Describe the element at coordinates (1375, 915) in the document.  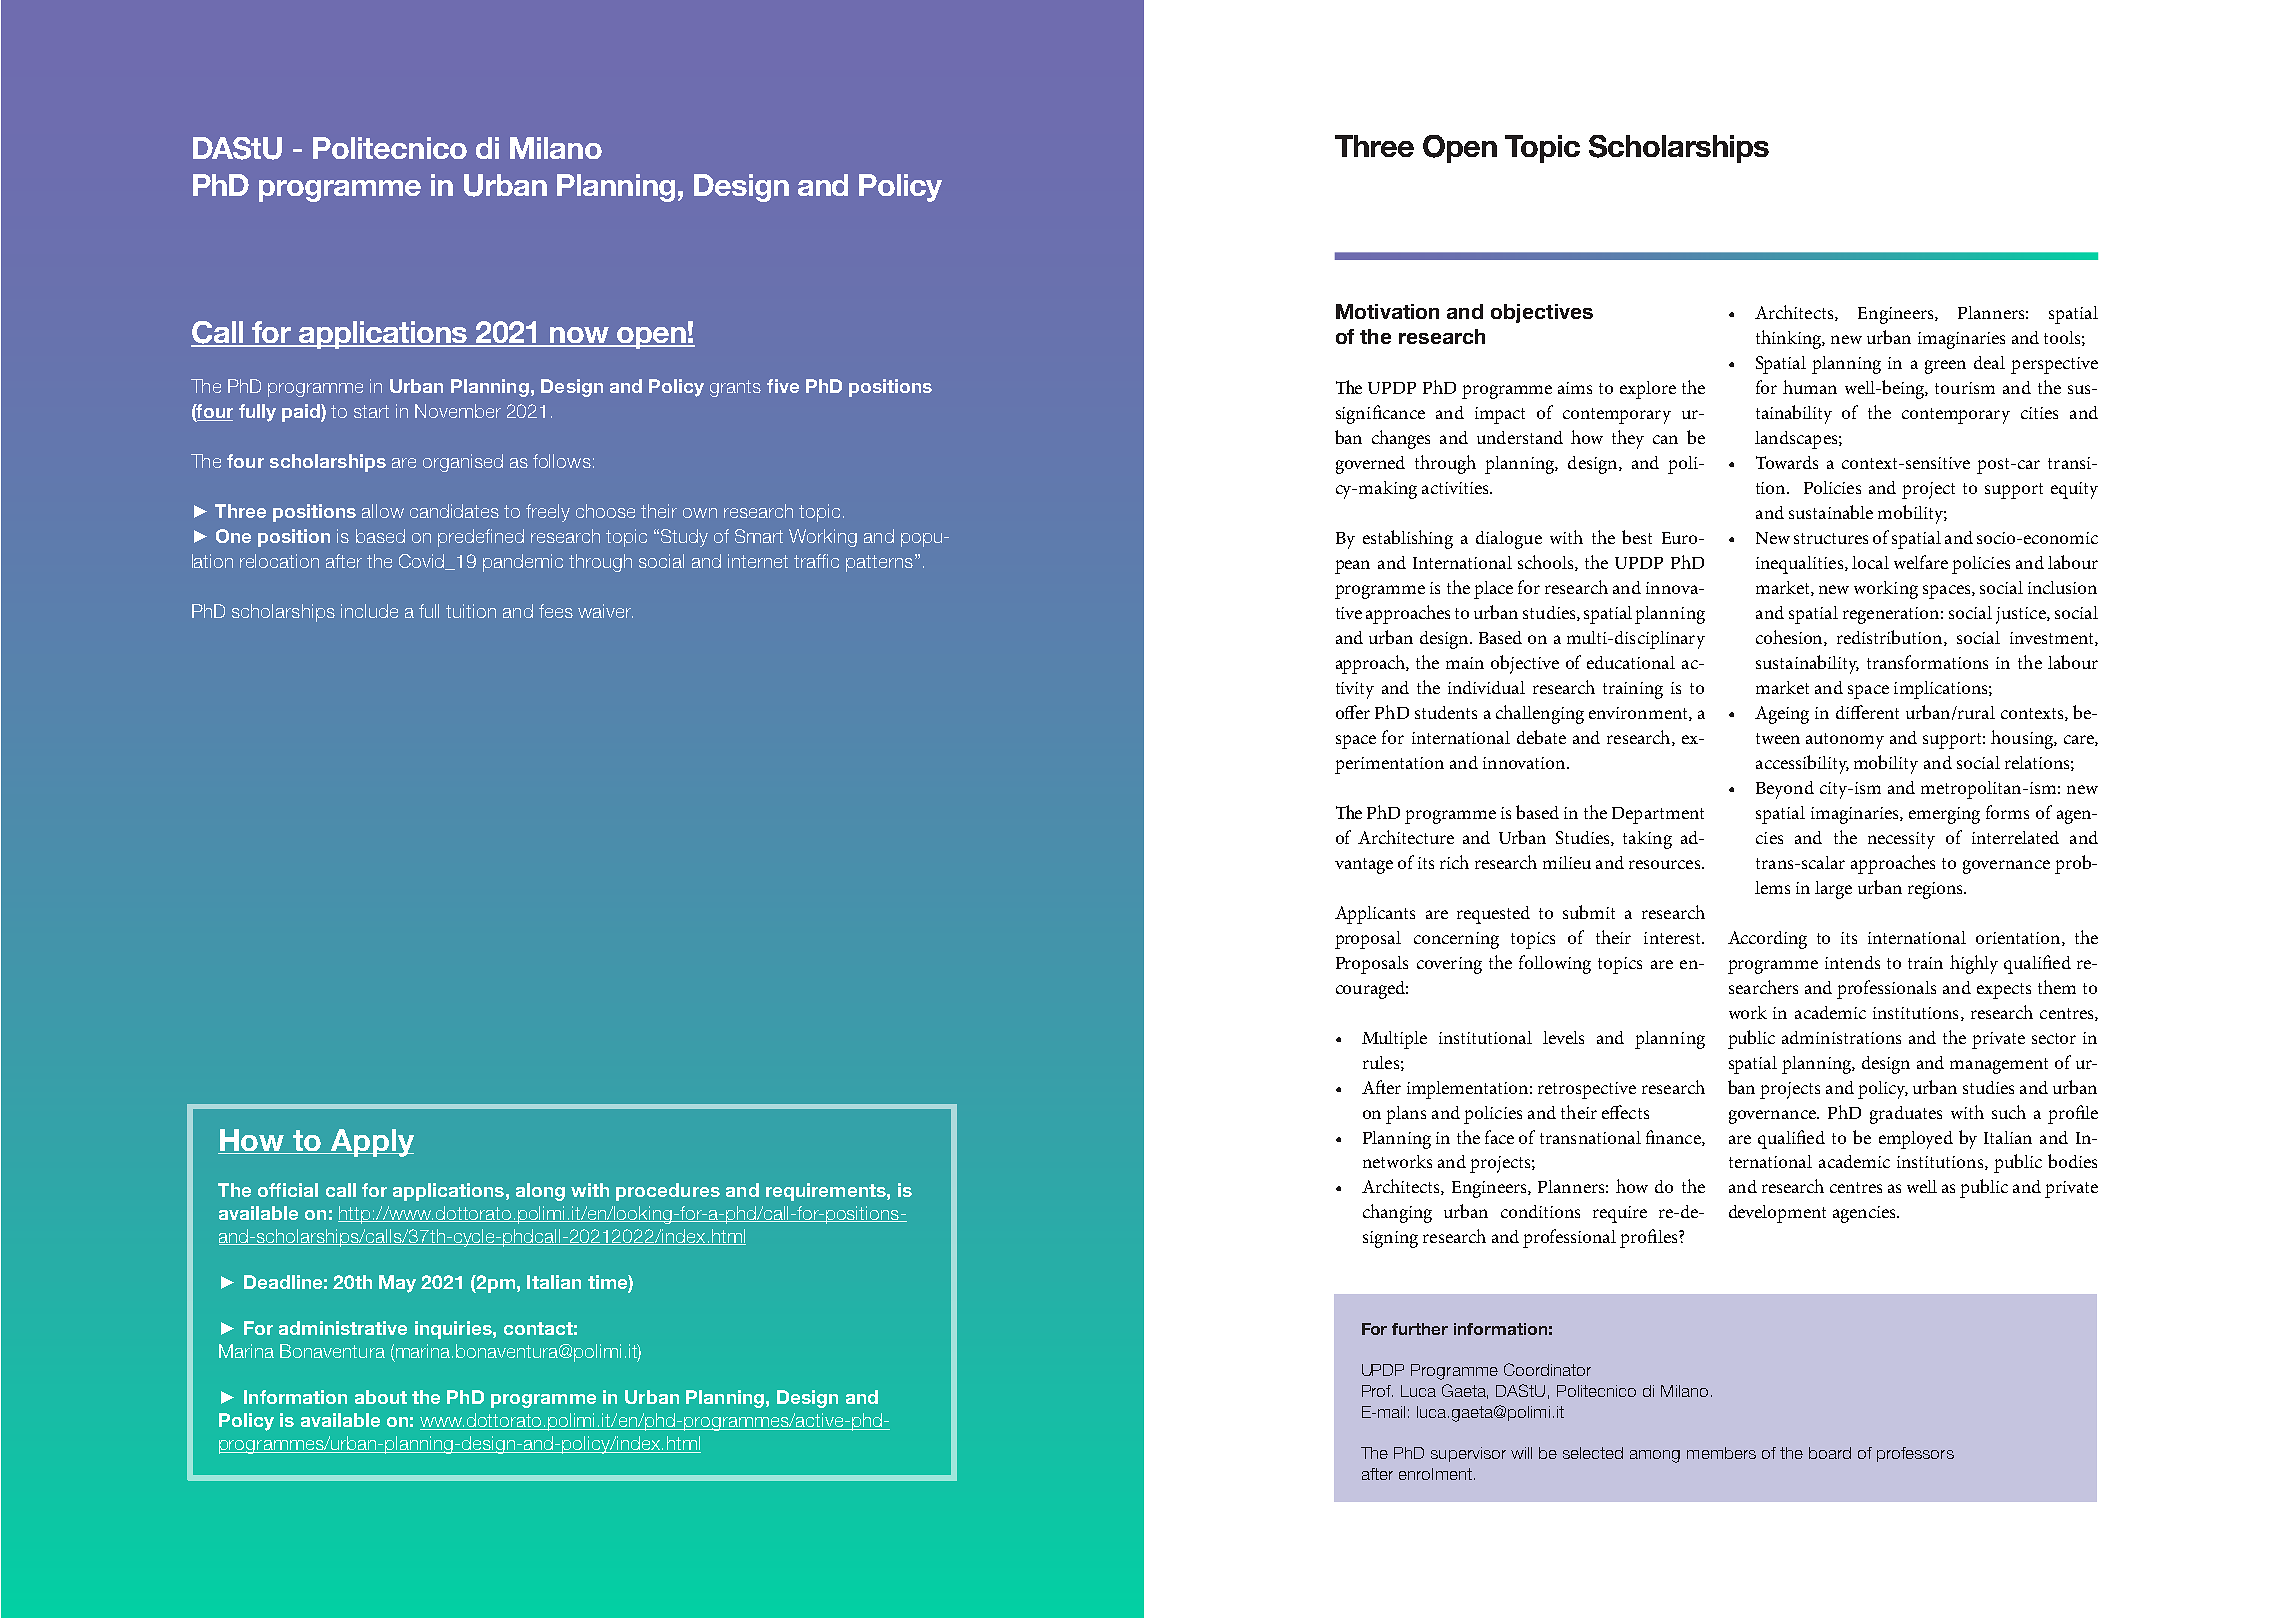
I see `Applicants` at that location.
